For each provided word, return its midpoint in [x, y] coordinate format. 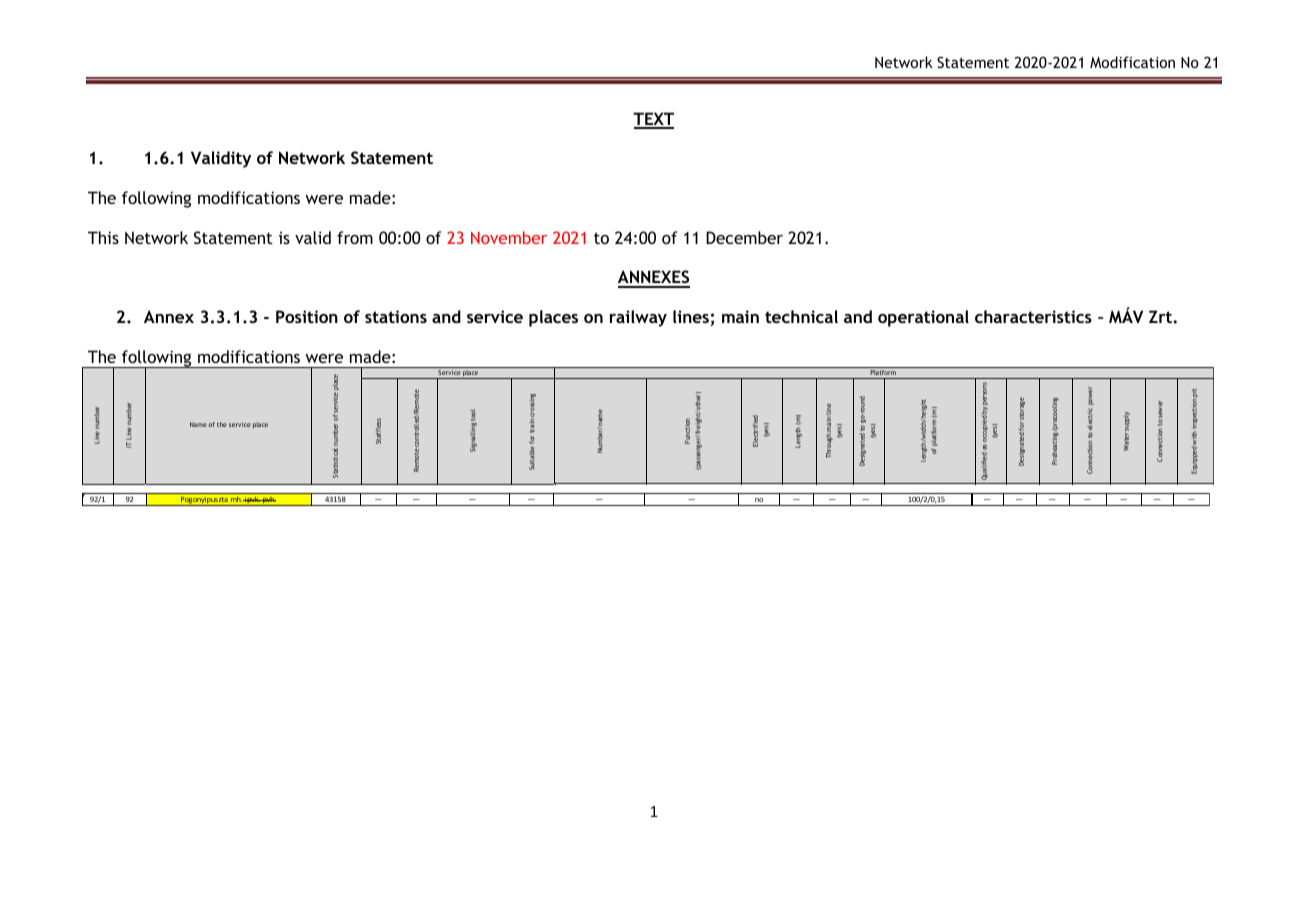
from [355, 237]
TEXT [653, 120]
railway [638, 318]
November [509, 237]
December [744, 237]
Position [307, 316]
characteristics [1033, 316]
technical [801, 316]
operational [923, 318]
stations [396, 316]
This [103, 237]
